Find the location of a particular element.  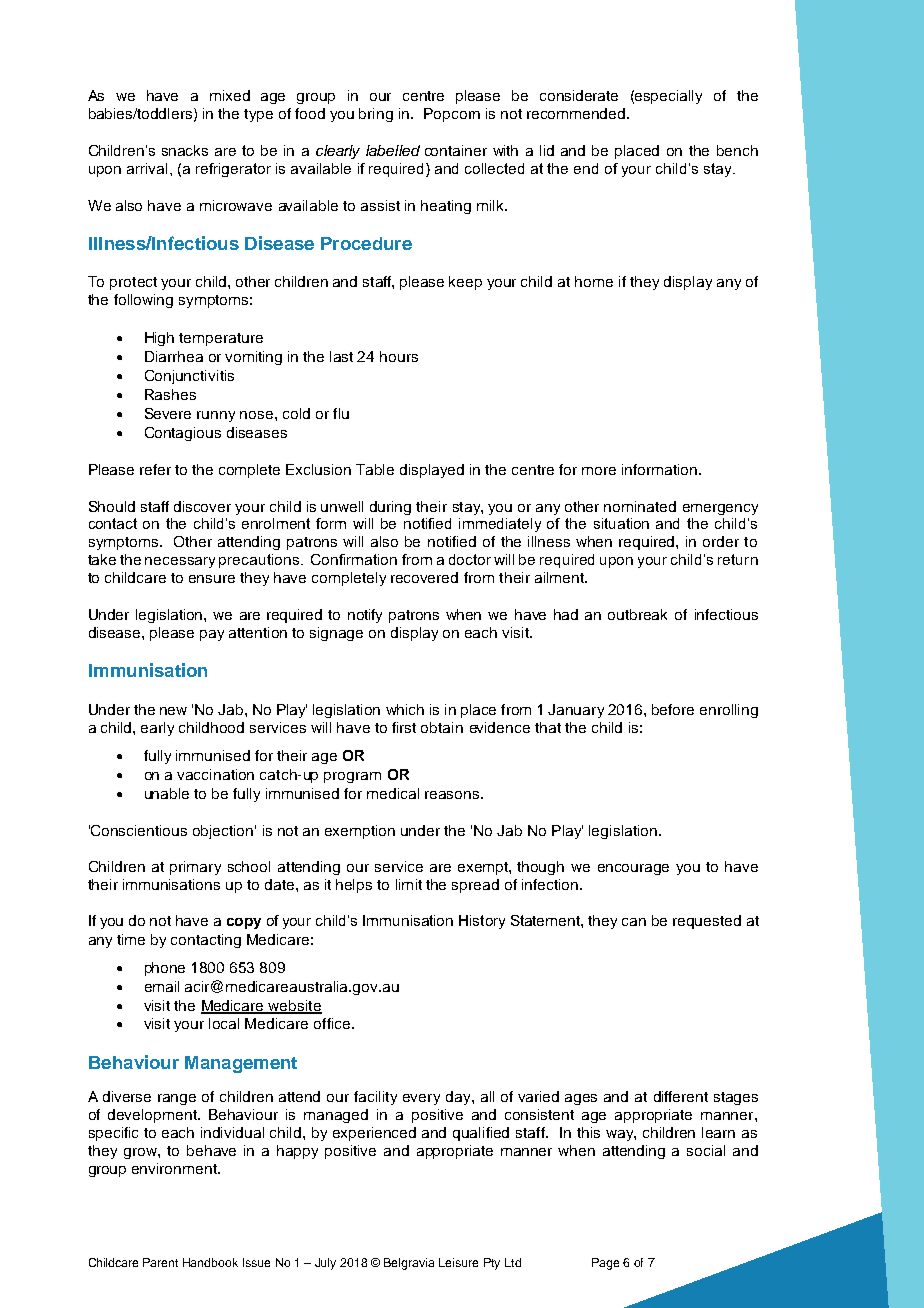

before is located at coordinates (673, 709).
